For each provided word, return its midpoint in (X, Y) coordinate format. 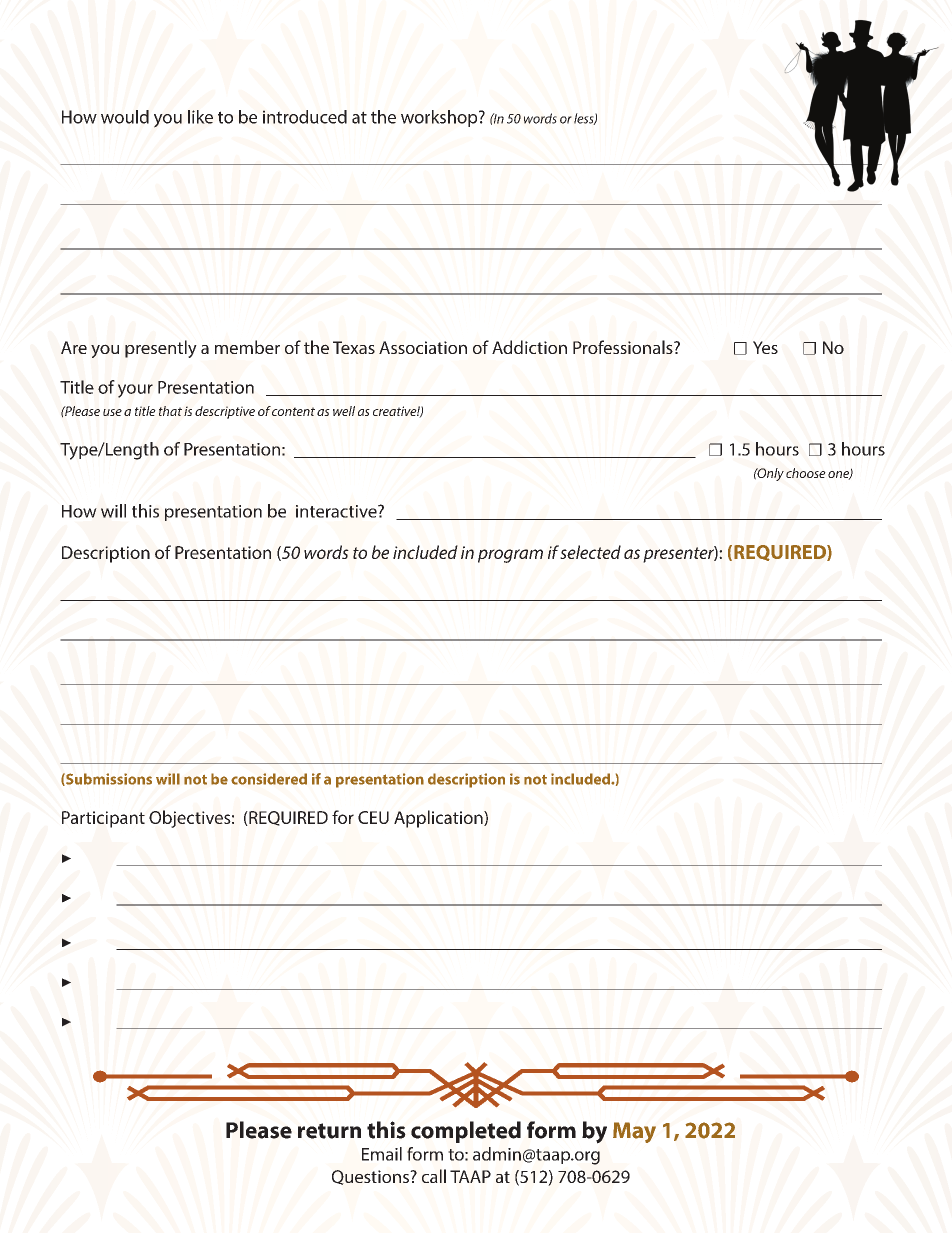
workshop (440, 118)
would (125, 117)
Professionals (624, 347)
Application (439, 819)
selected (590, 552)
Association (423, 347)
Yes (765, 347)
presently (161, 349)
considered (269, 779)
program (510, 556)
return (329, 1131)
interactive (337, 511)
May (634, 1132)
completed (466, 1132)
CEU (373, 817)
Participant (103, 819)
